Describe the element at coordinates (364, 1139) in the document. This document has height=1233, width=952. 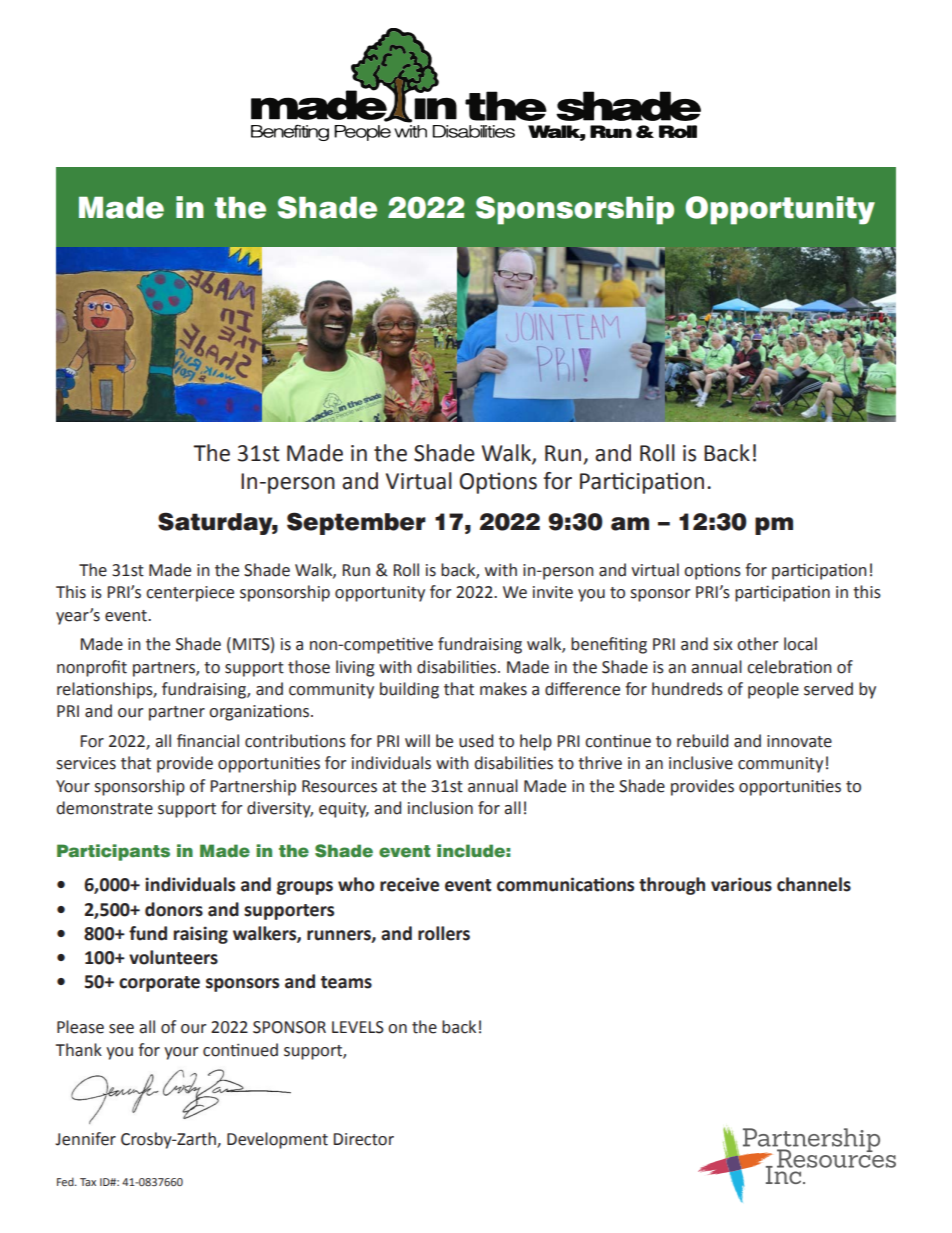
I see `Director` at that location.
